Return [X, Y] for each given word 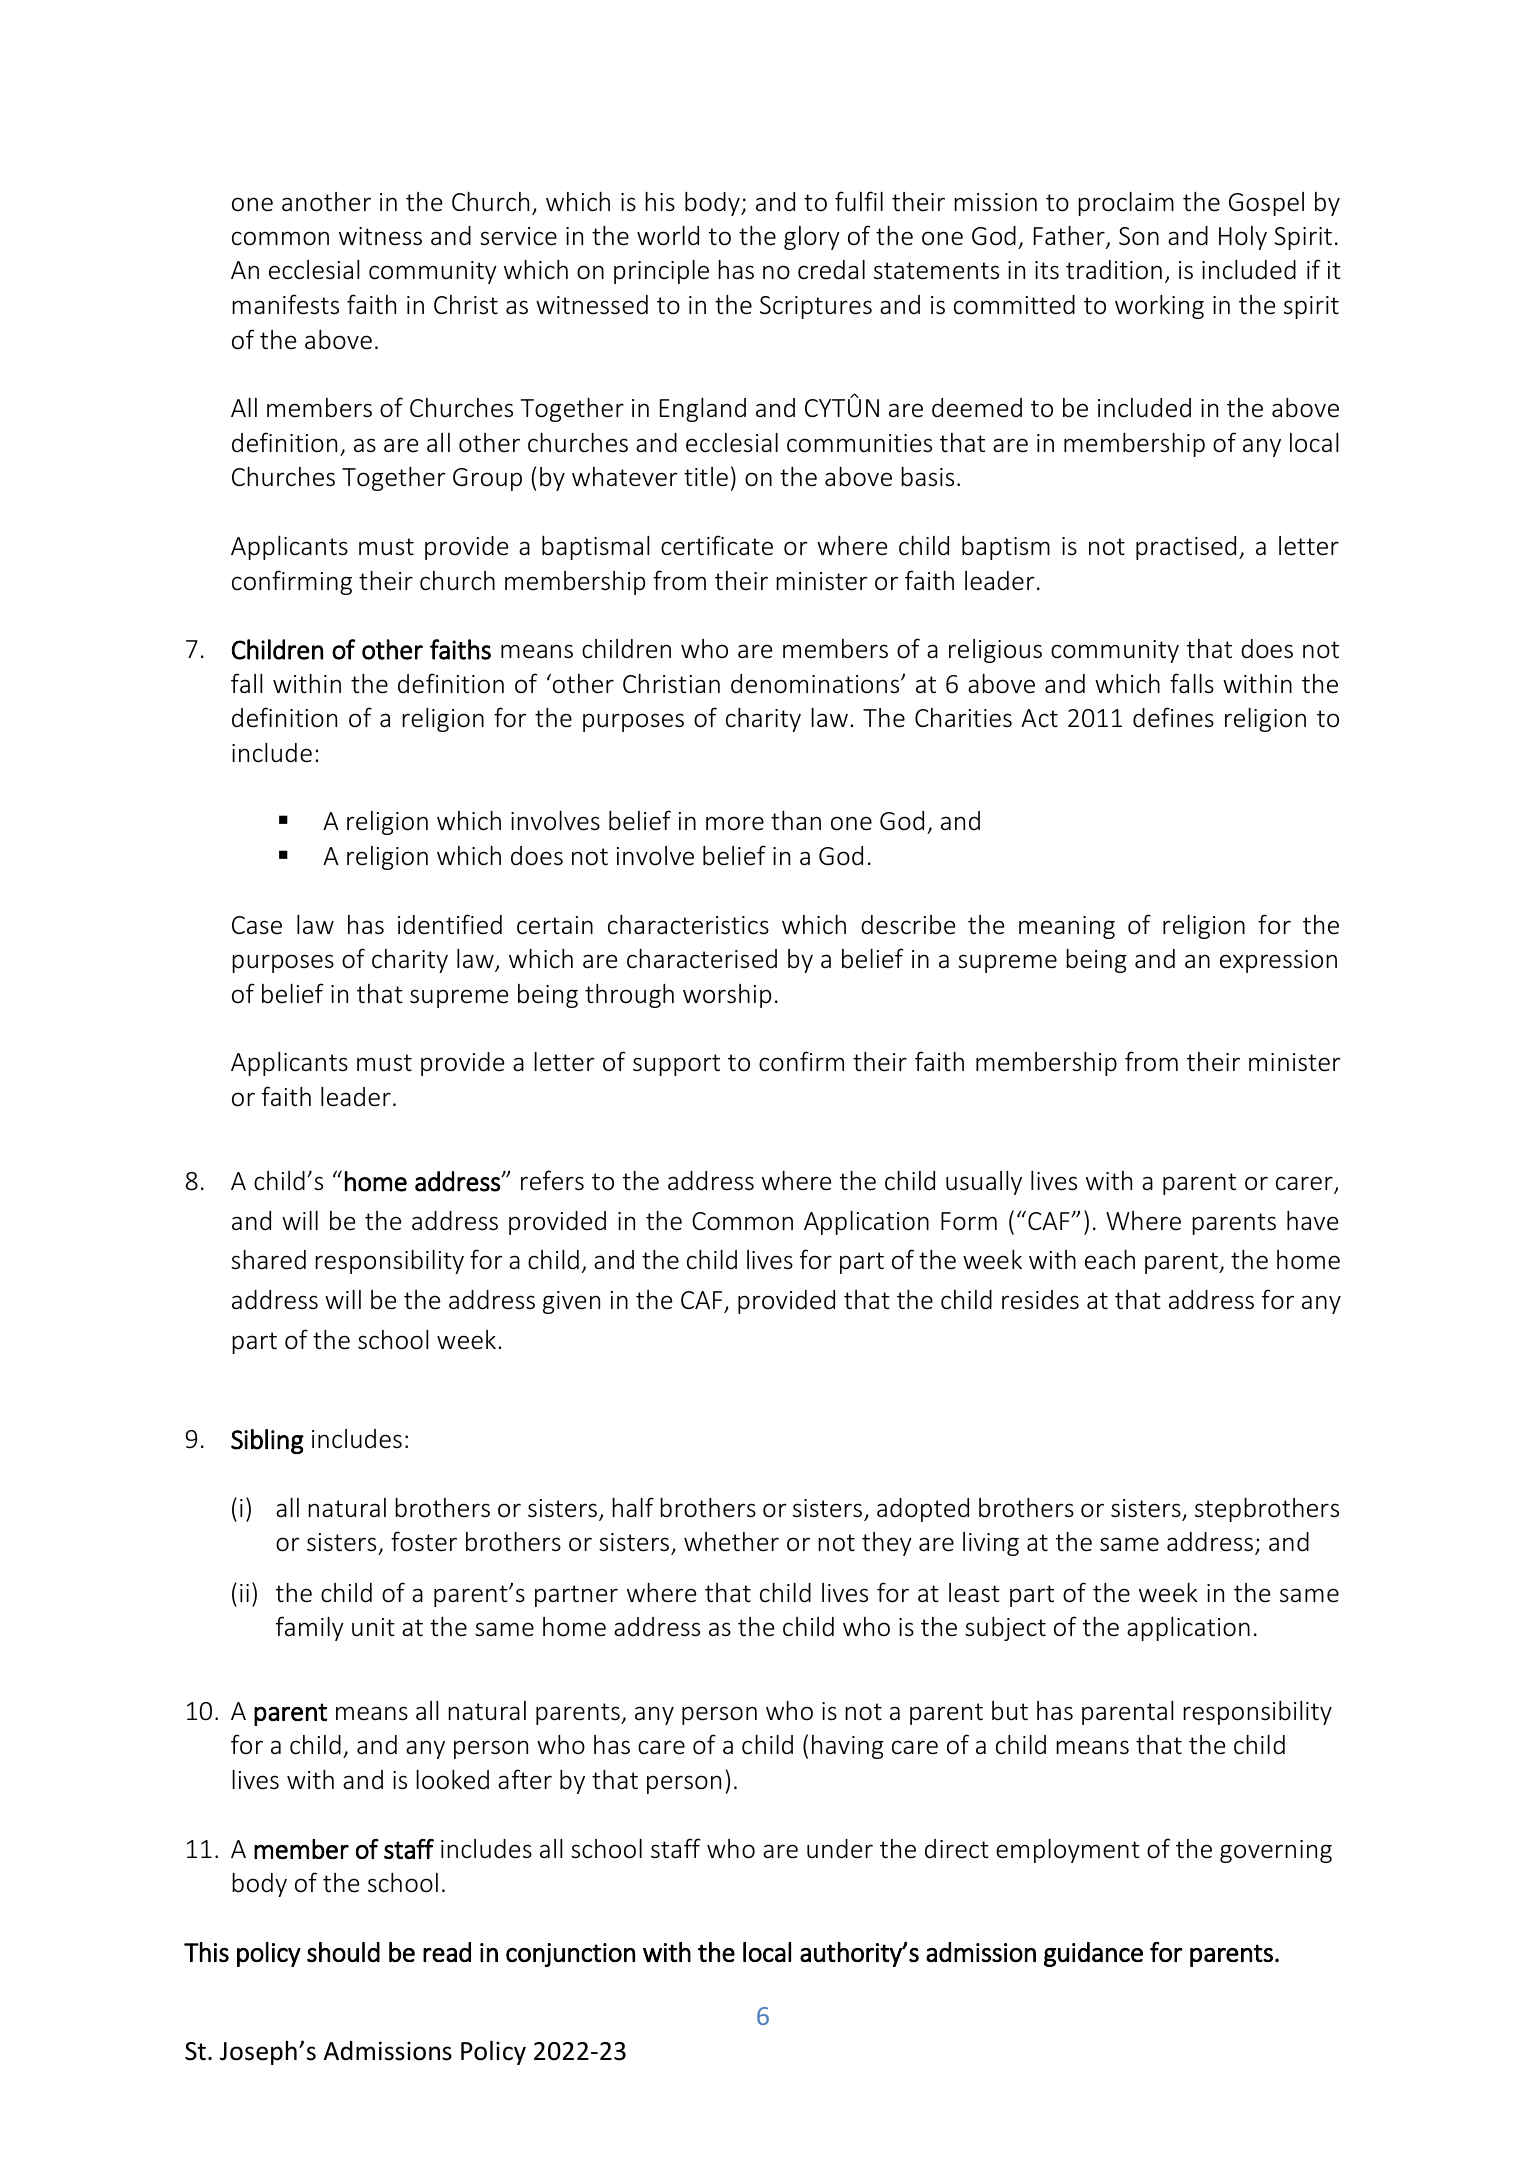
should [343, 1952]
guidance [1093, 1954]
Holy [1243, 238]
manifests [285, 304]
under [840, 1849]
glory [812, 238]
